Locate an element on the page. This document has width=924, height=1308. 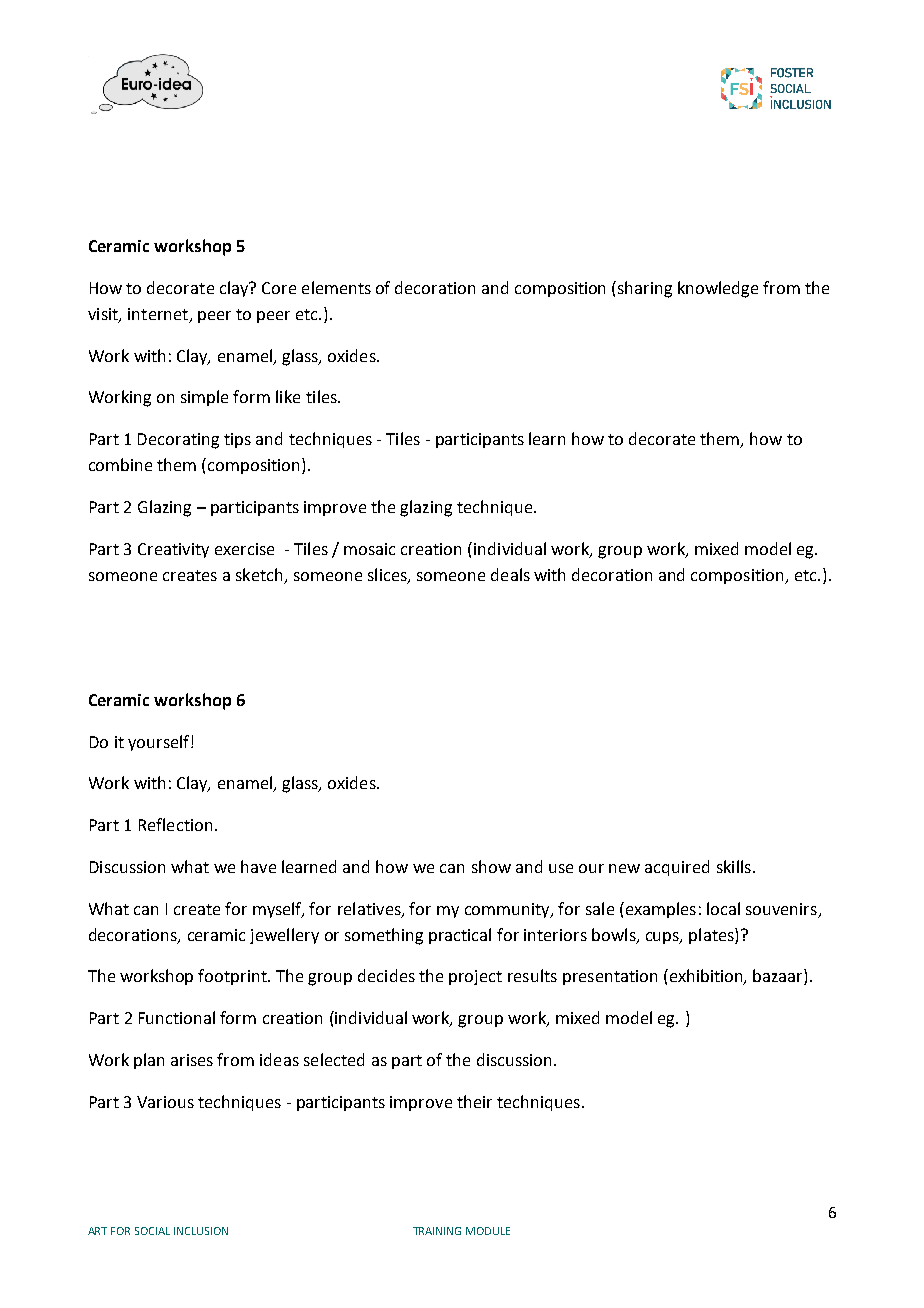
knowledge is located at coordinates (718, 289).
